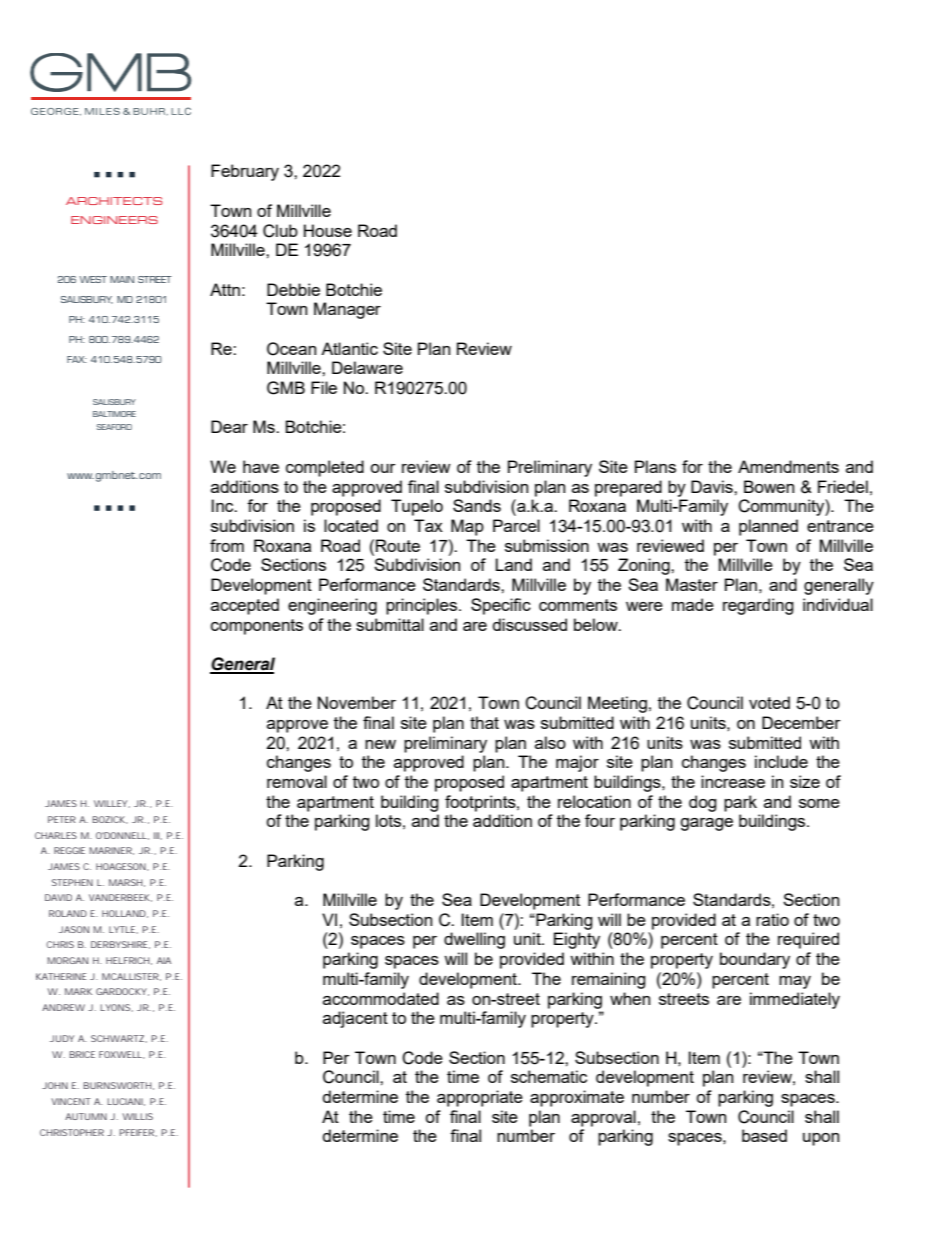  Describe the element at coordinates (477, 505) in the page. I see `Sands` at that location.
